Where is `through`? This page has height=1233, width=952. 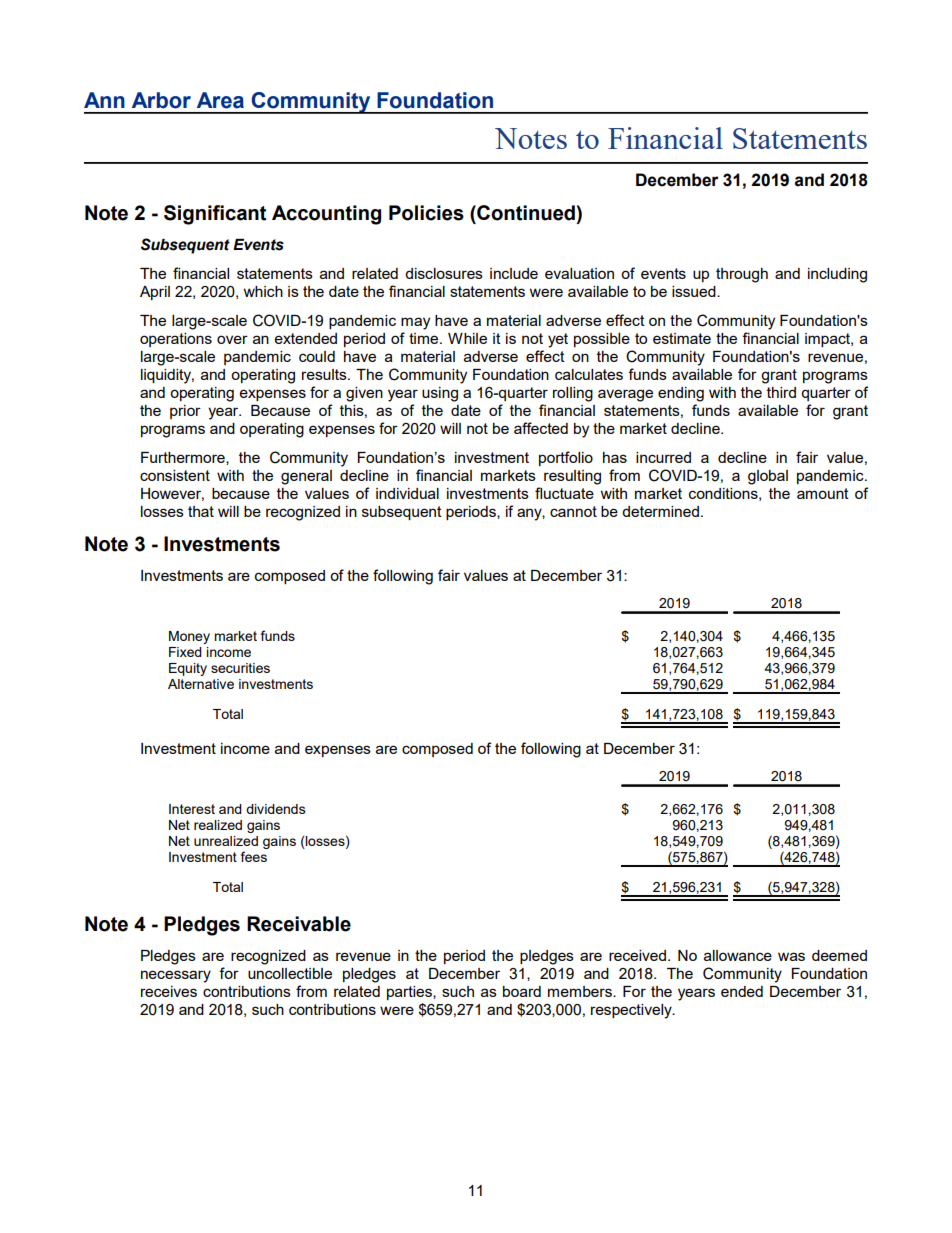 through is located at coordinates (742, 275).
